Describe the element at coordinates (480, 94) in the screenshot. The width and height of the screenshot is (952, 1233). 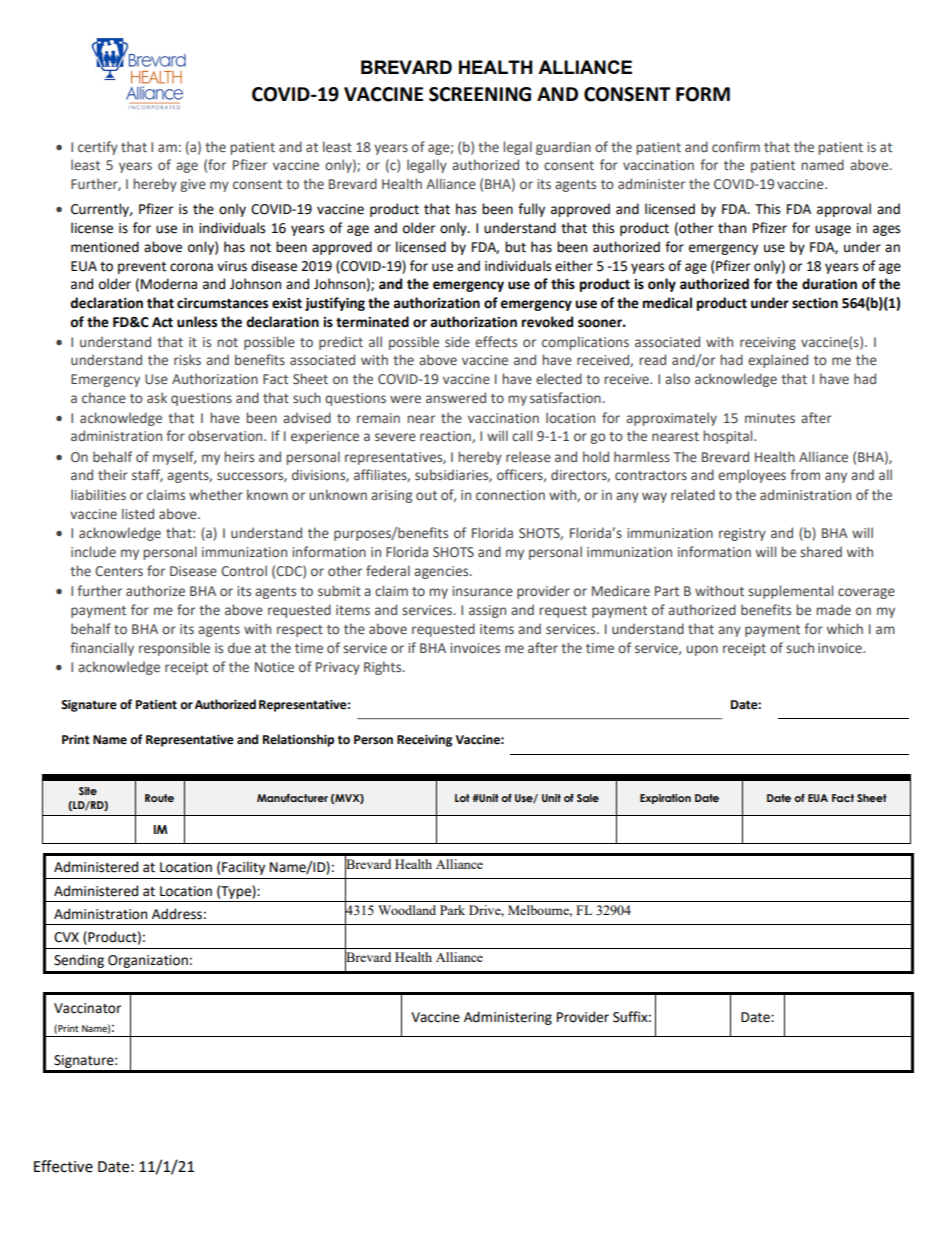
I see `SCREENING` at that location.
